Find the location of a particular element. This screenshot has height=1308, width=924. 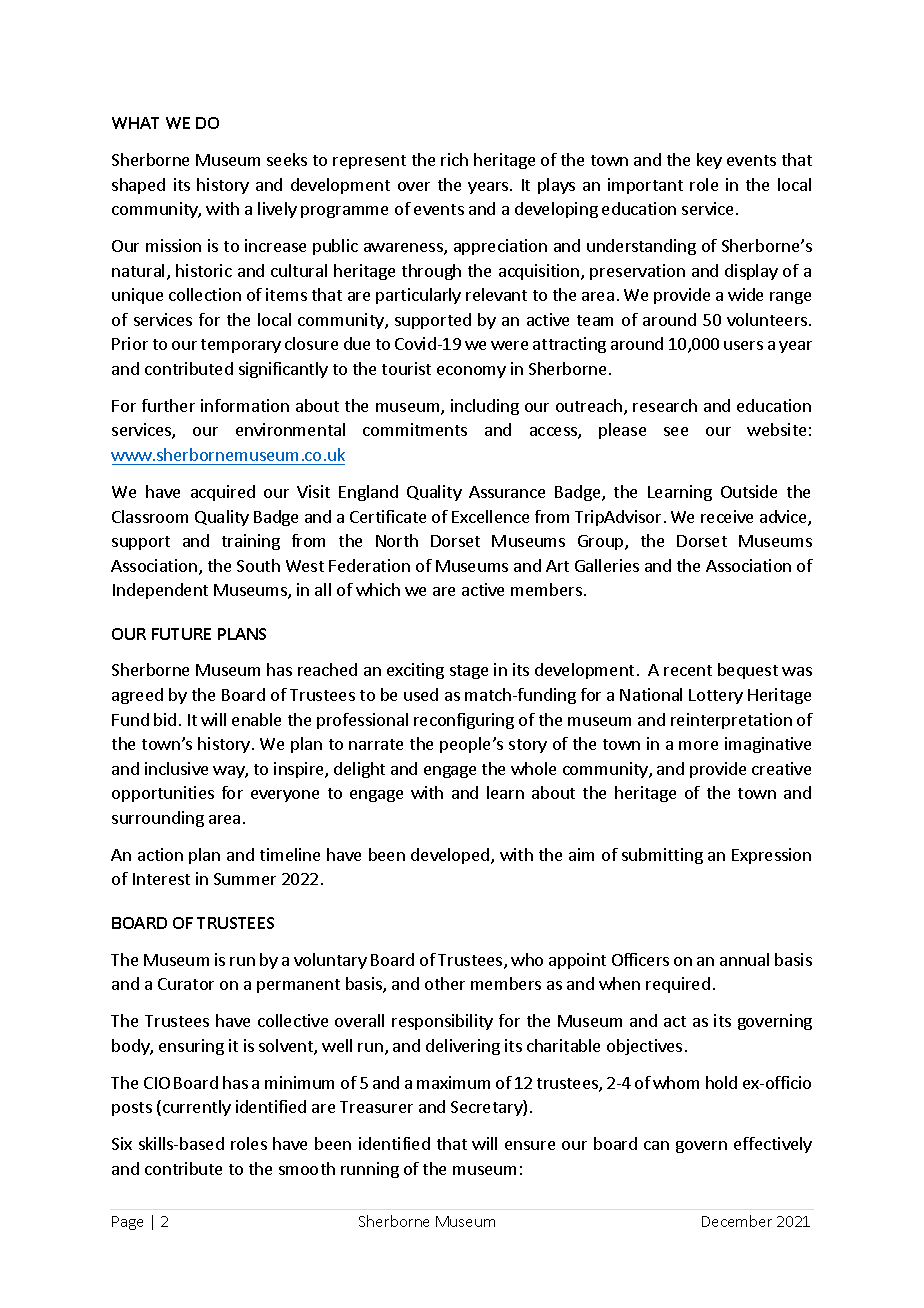

acquired is located at coordinates (223, 493).
